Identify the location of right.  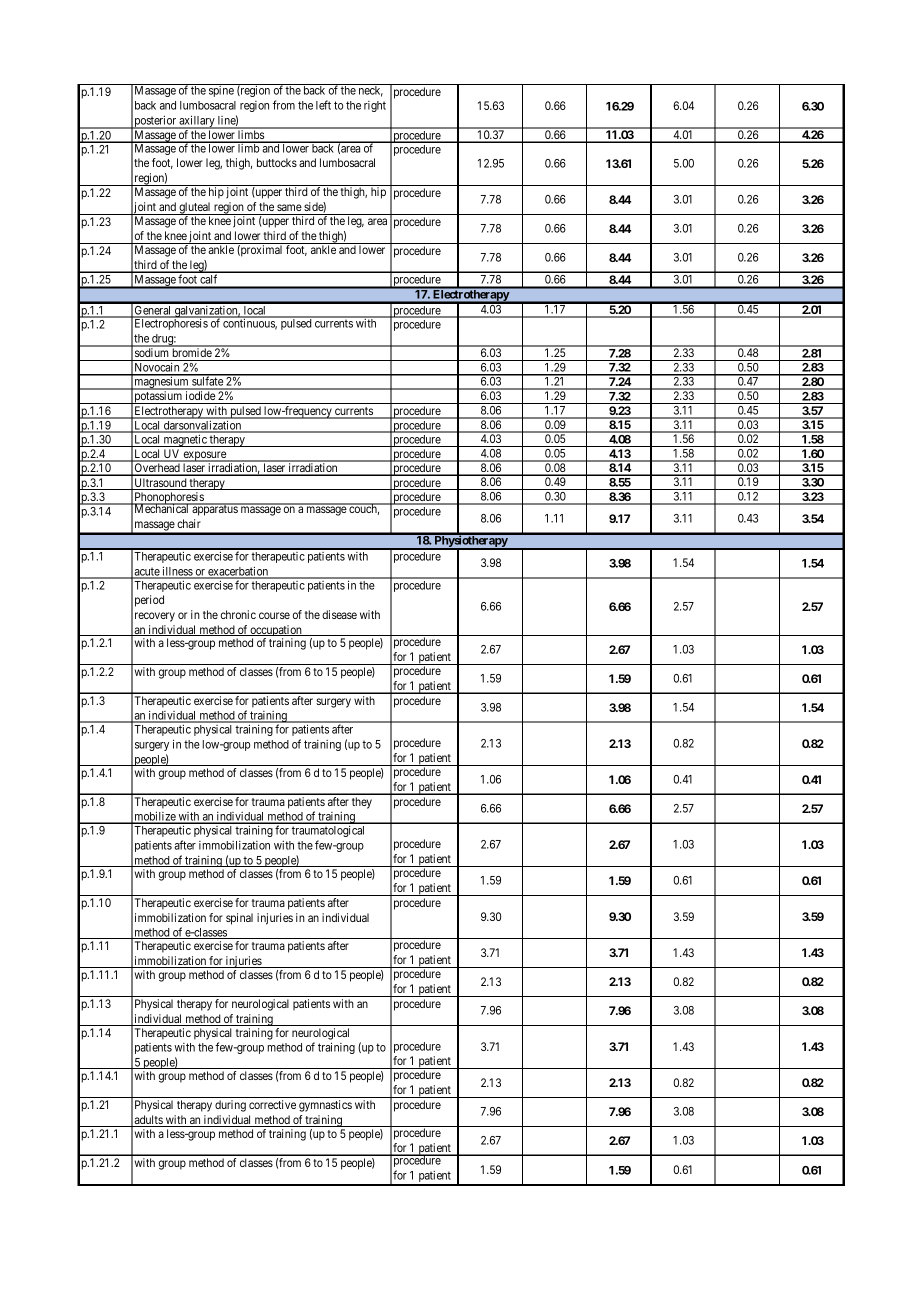
(375, 106).
